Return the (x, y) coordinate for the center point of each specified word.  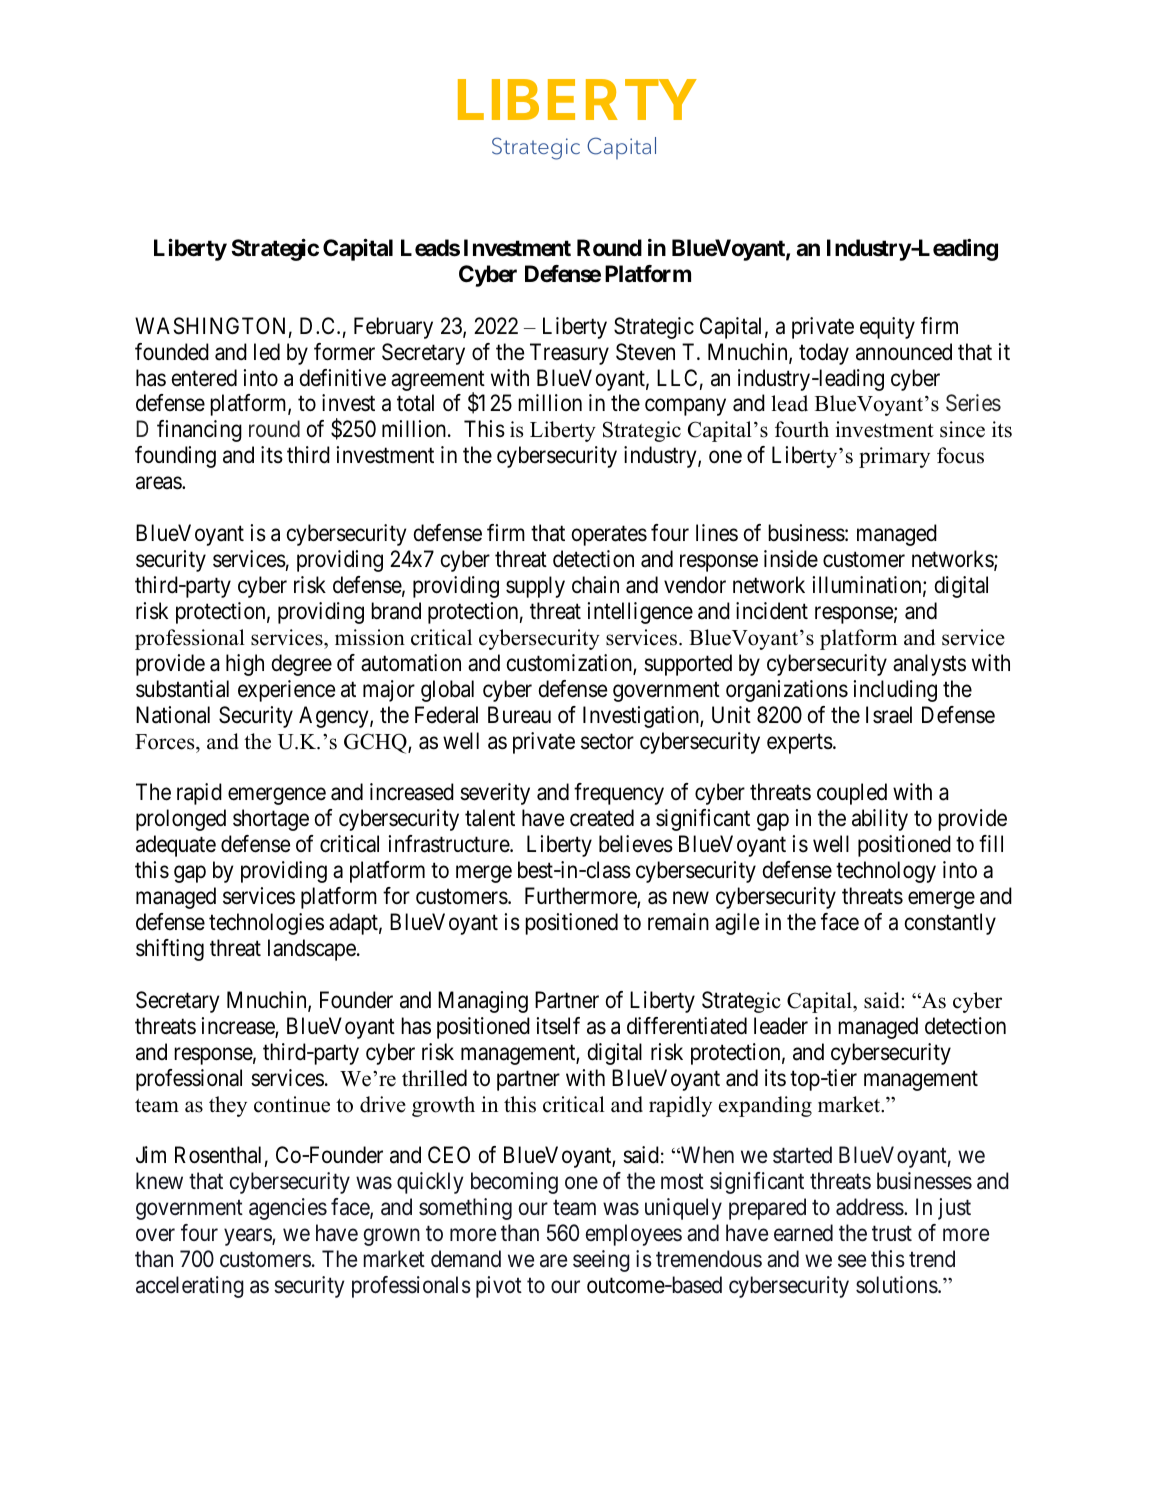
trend (932, 1259)
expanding (765, 1106)
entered (204, 378)
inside (791, 559)
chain (595, 585)
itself (558, 1026)
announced (904, 352)
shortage (271, 820)
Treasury (569, 354)
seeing (601, 1261)
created (602, 818)
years (248, 1237)
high (245, 665)
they (228, 1106)
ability (880, 820)
